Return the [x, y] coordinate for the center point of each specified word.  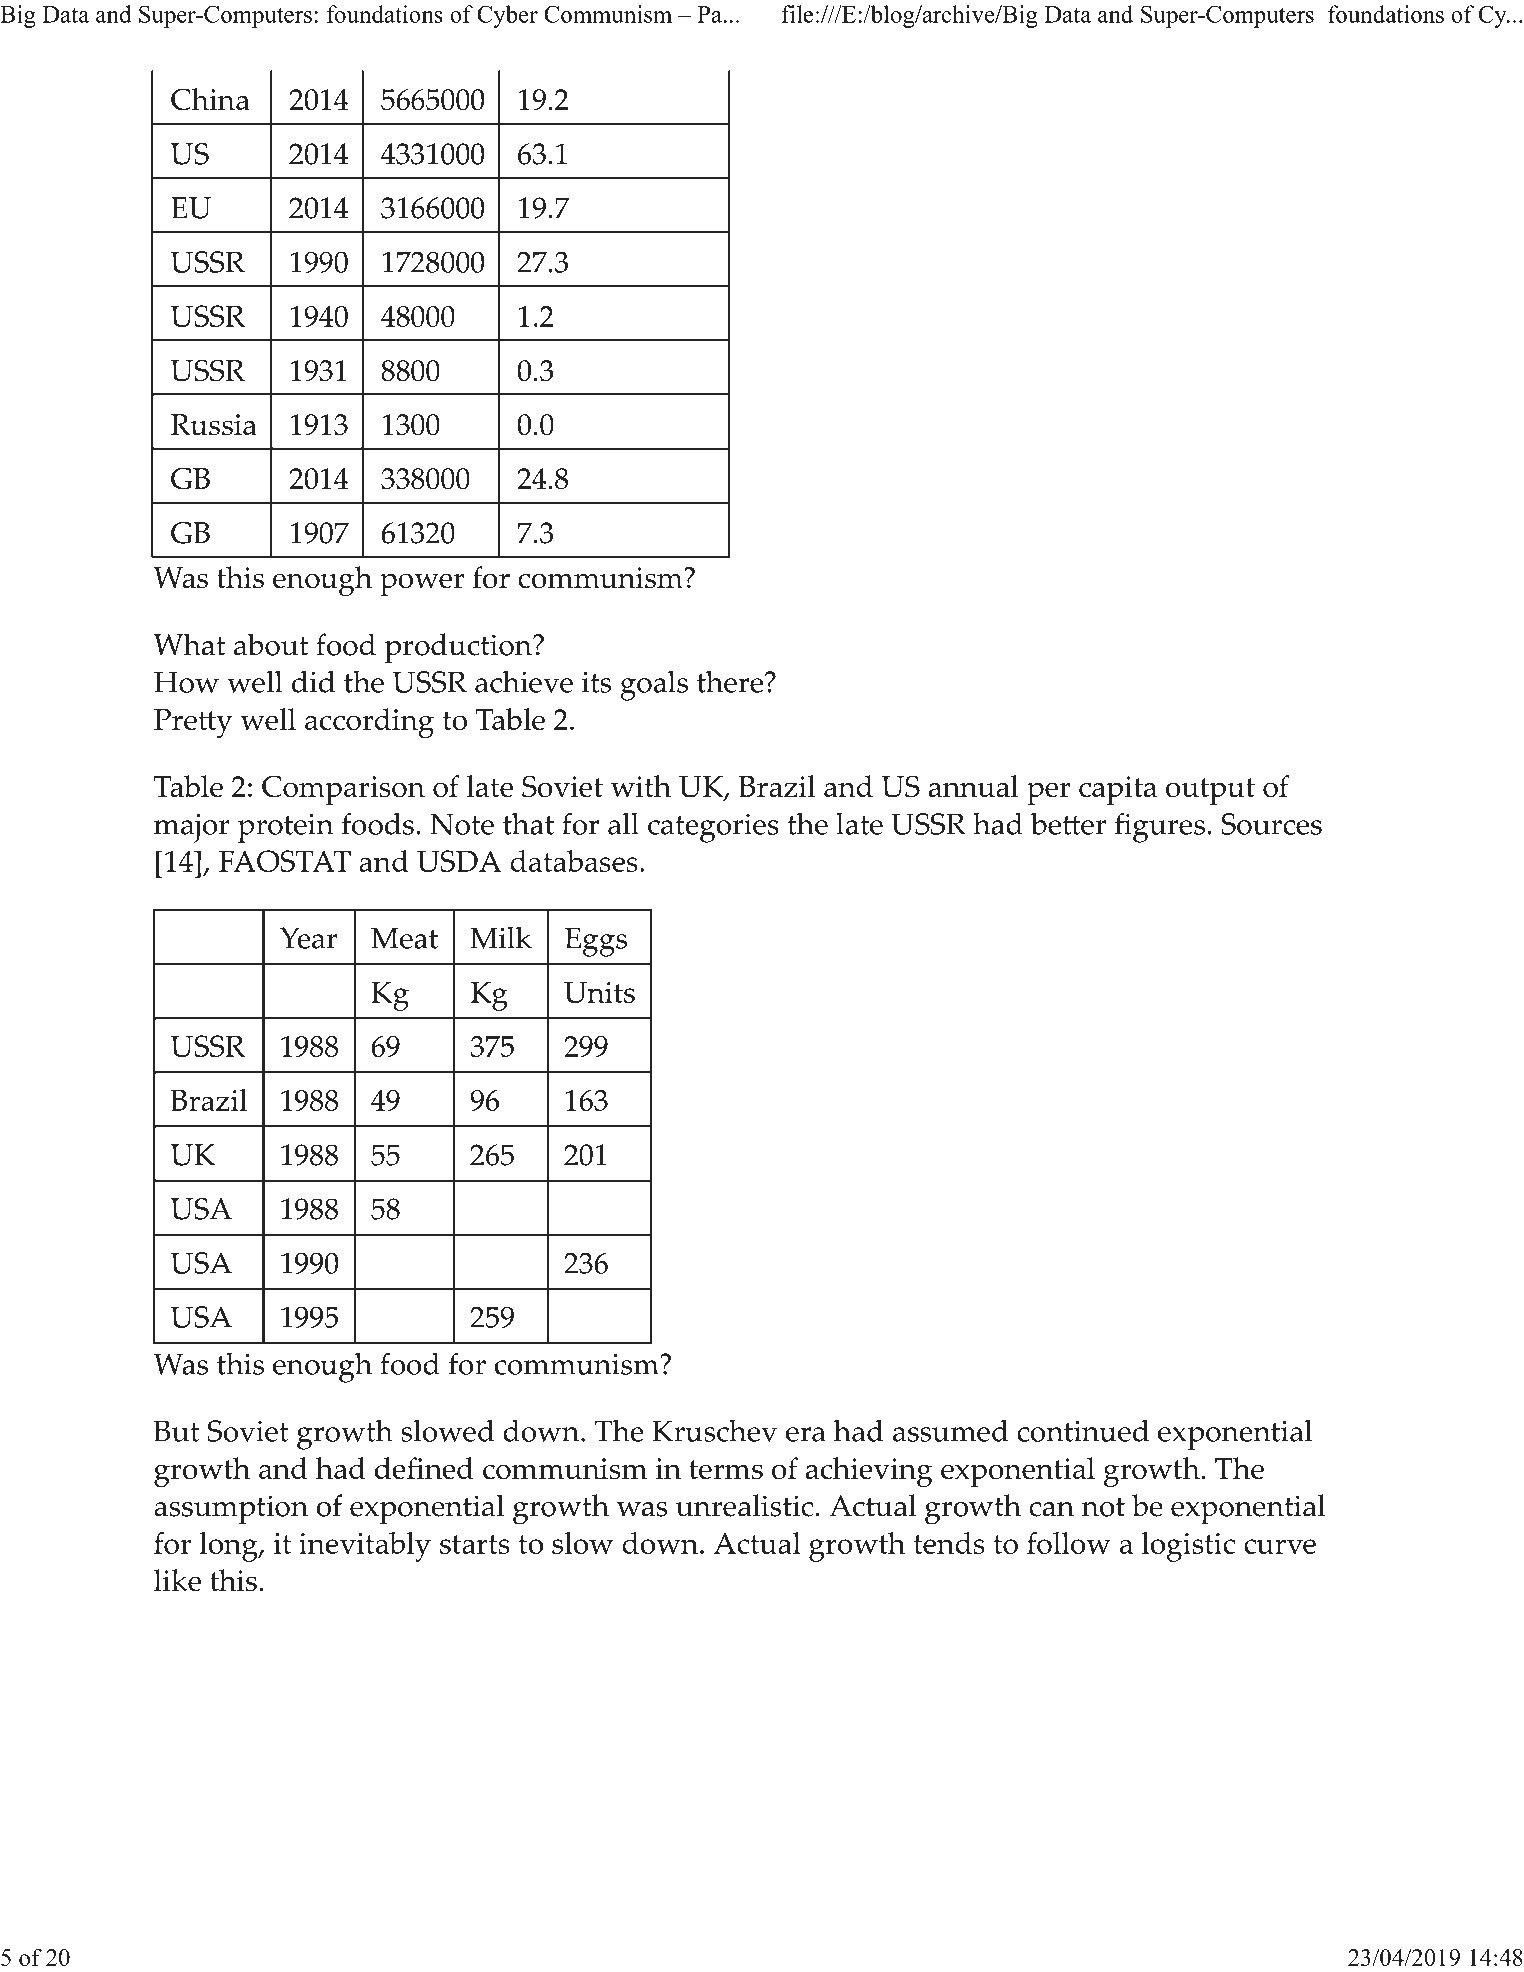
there [731, 681]
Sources [1271, 824]
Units [599, 992]
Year [308, 938]
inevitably [365, 1547]
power [422, 584]
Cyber [507, 16]
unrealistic [744, 1505]
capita [1118, 790]
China [210, 99]
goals [654, 685]
